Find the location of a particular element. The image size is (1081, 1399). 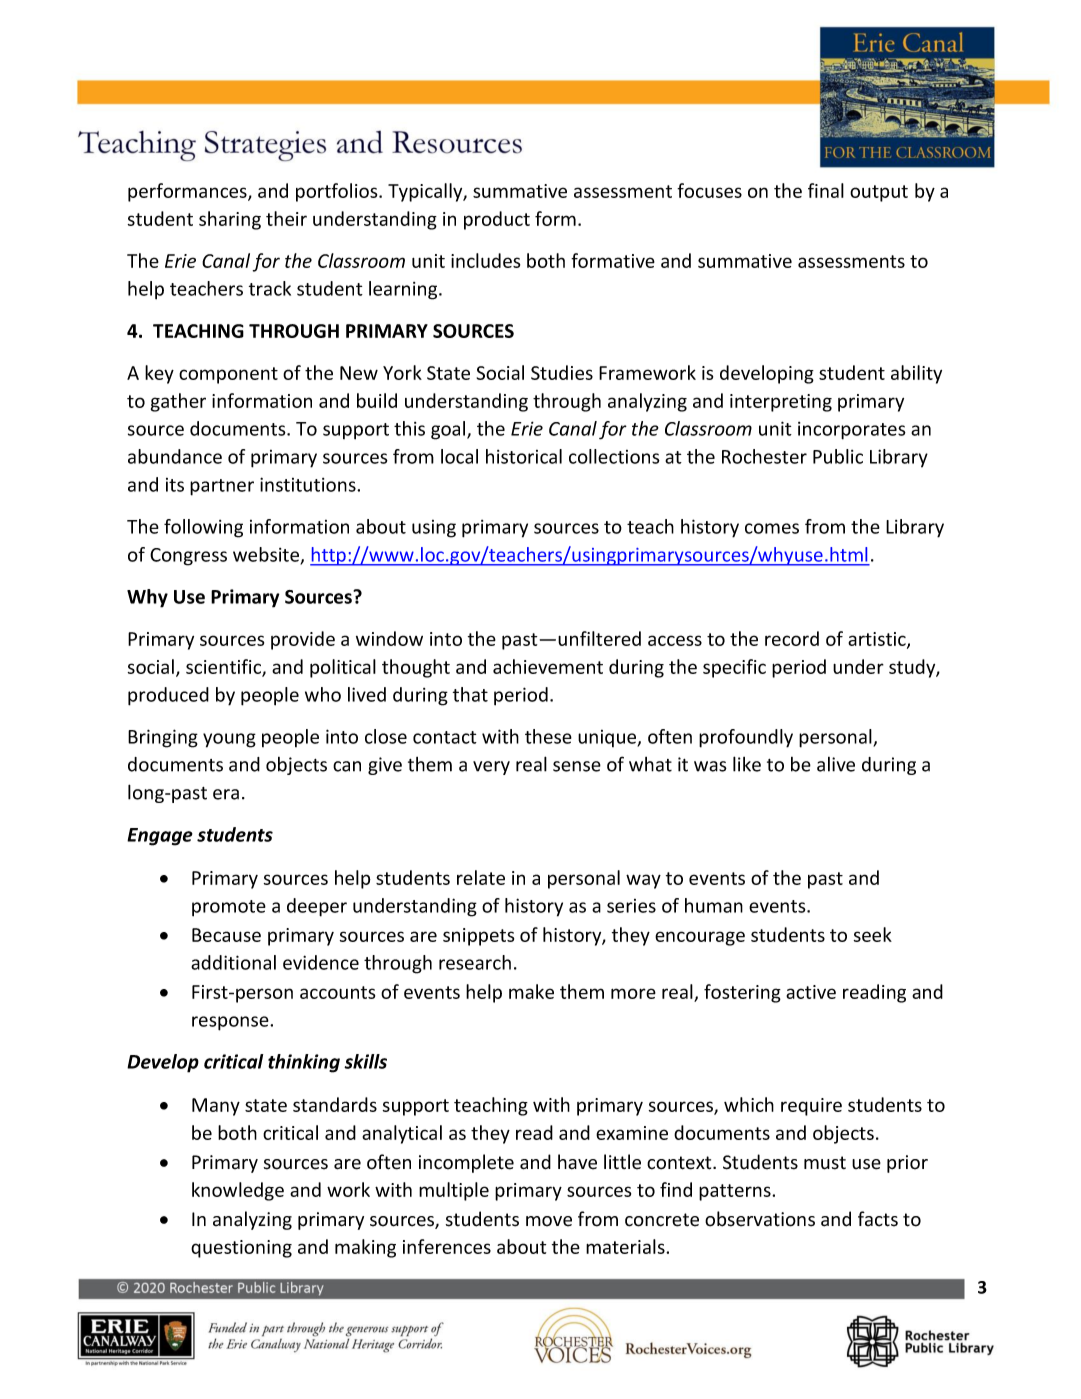

final is located at coordinates (826, 190).
